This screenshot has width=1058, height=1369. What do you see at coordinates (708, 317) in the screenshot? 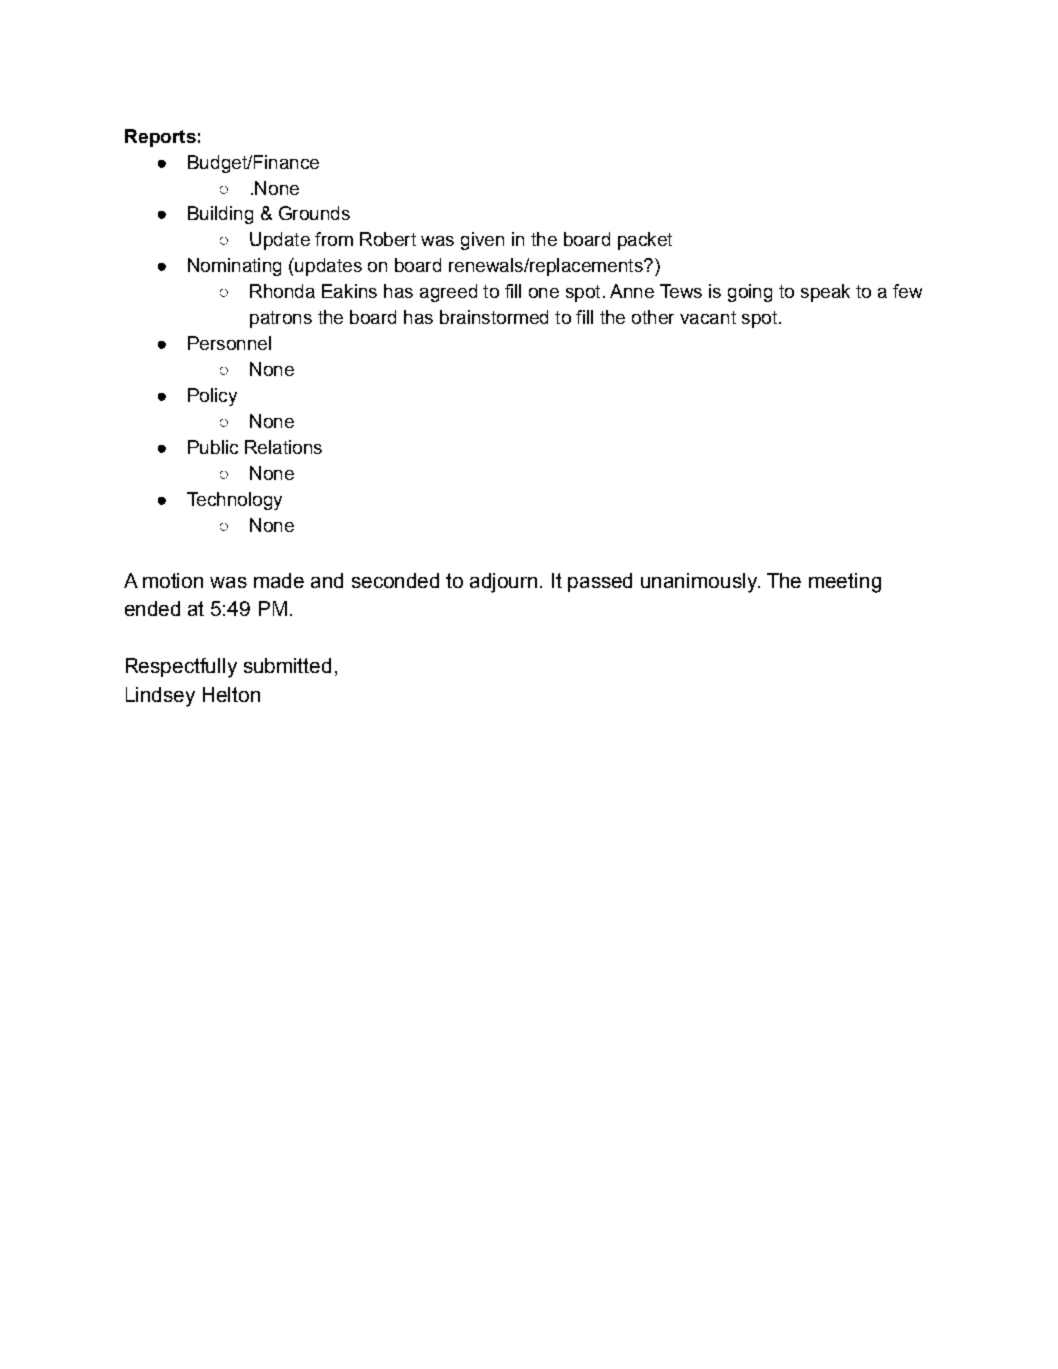
I see `vacant` at bounding box center [708, 317].
